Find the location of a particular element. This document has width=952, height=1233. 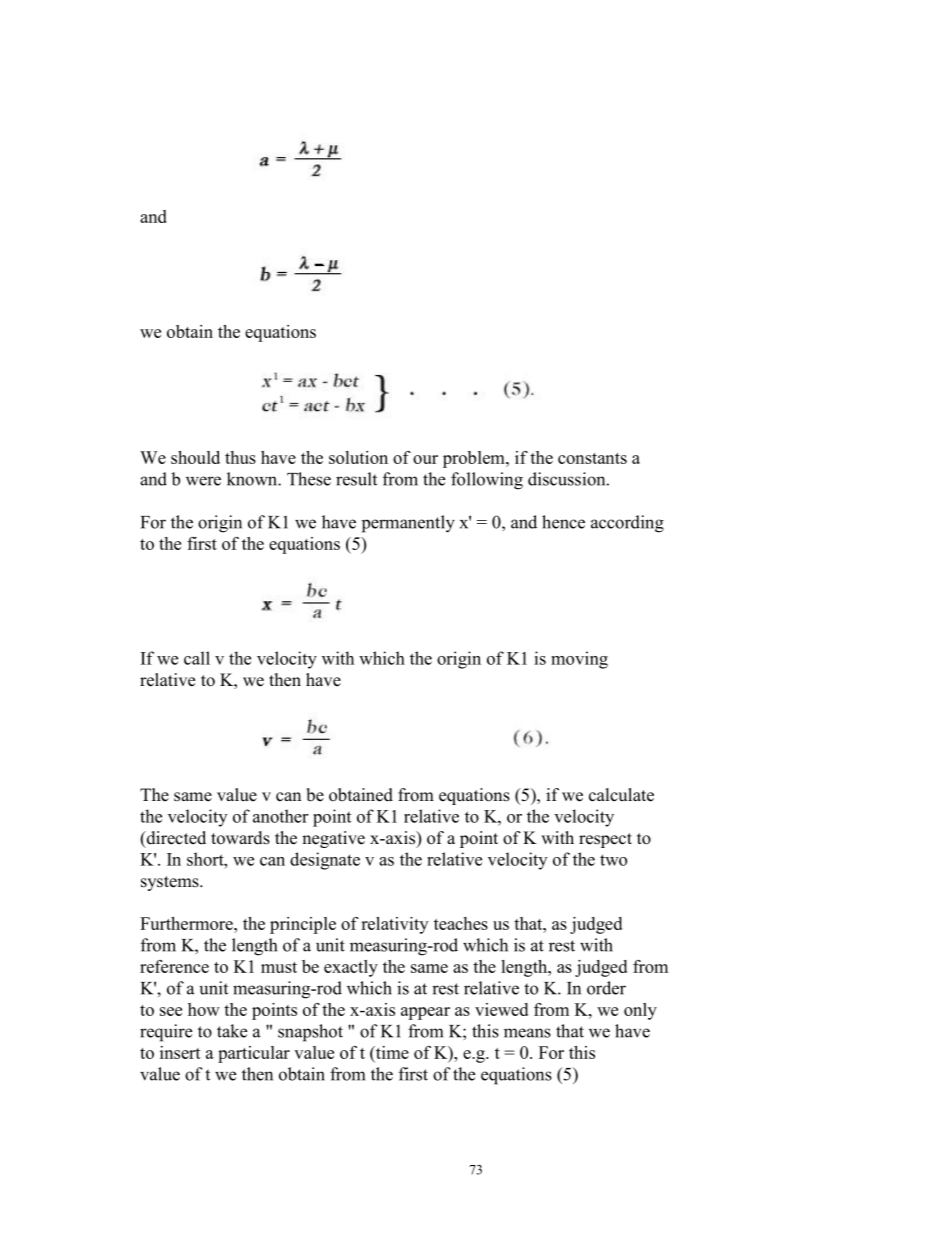

moving is located at coordinates (579, 660).
